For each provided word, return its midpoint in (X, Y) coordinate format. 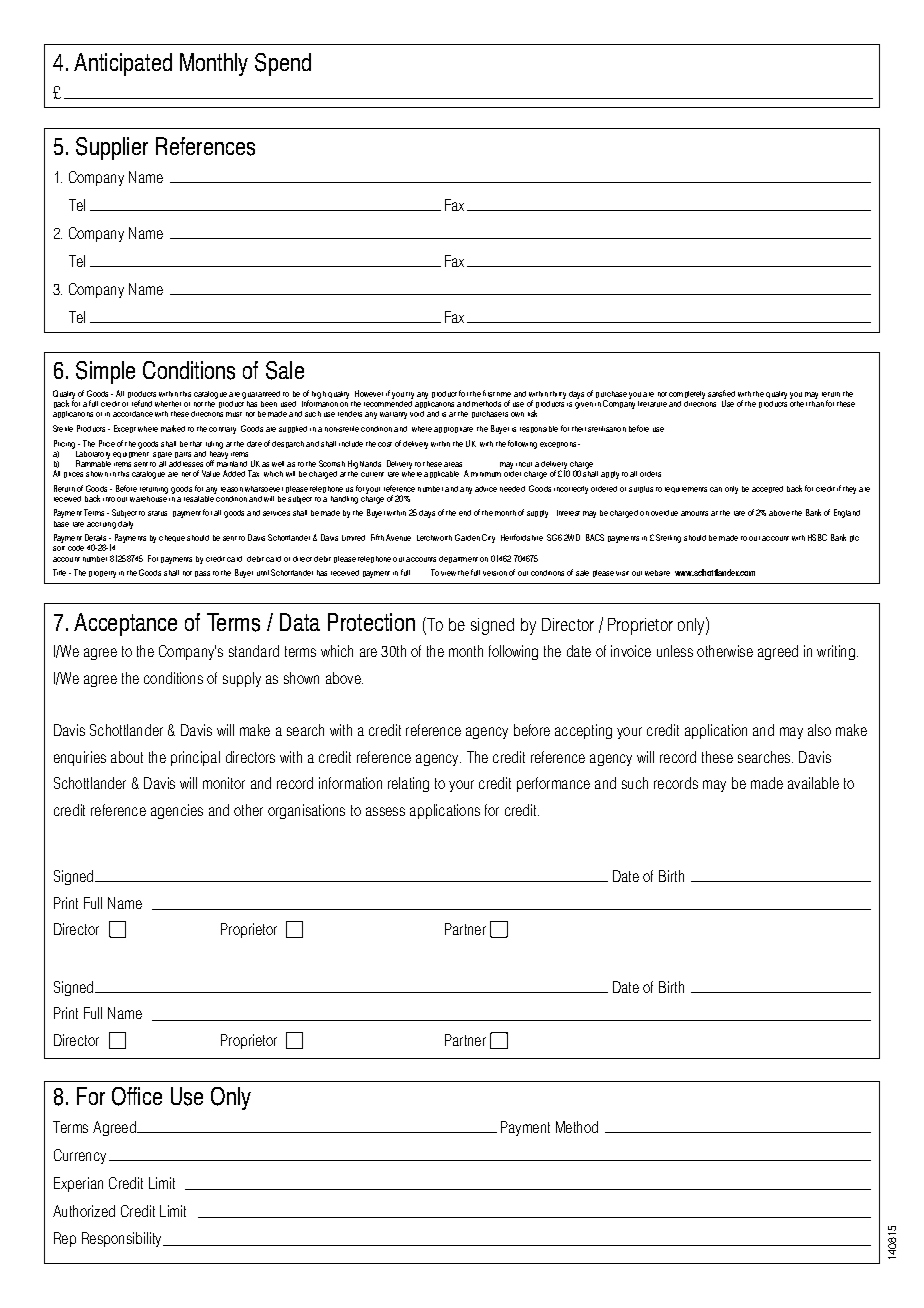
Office (137, 1096)
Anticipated (123, 64)
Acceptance (125, 624)
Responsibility (123, 1239)
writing (836, 652)
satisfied (721, 393)
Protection (371, 622)
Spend (283, 64)
